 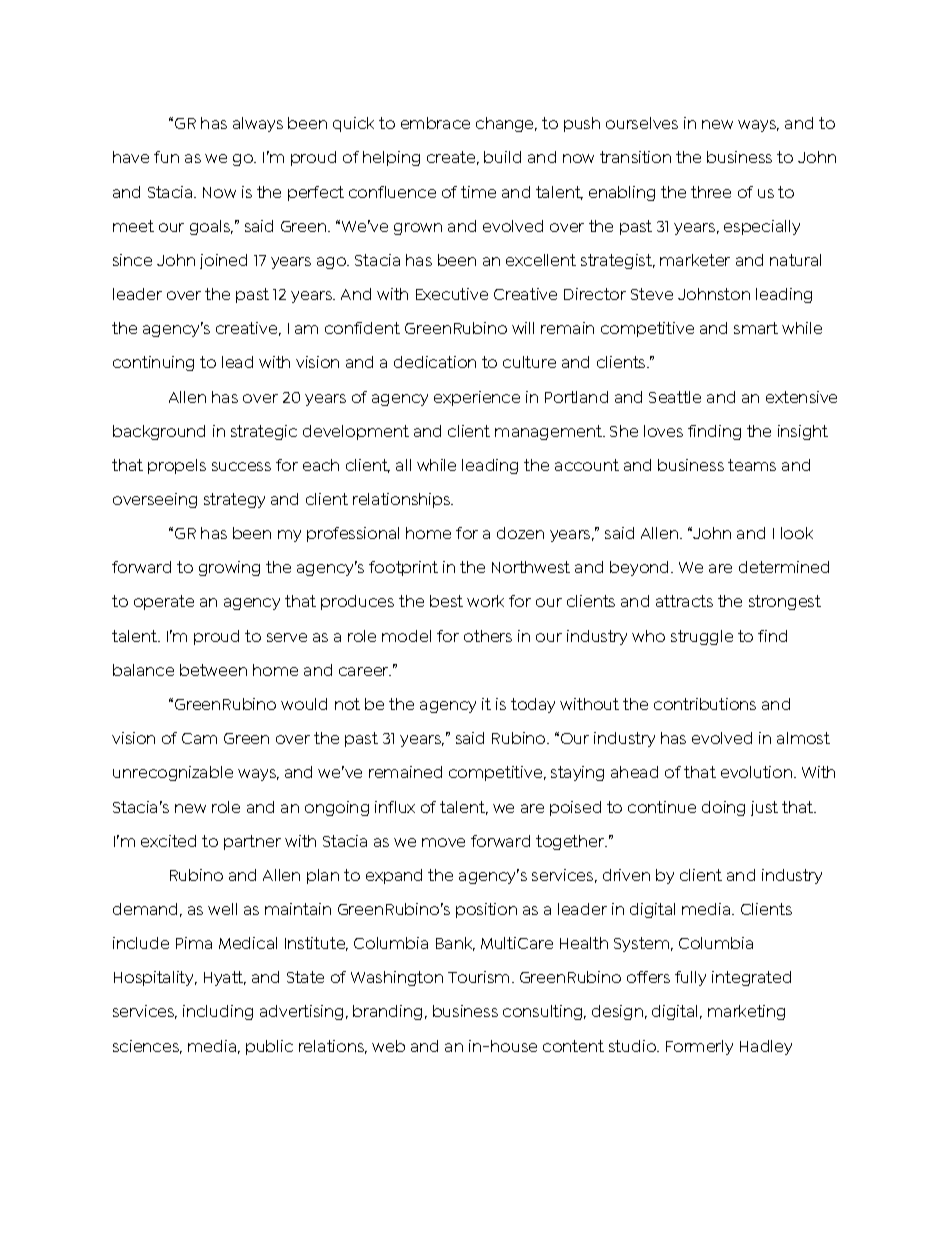 I want to click on teams, so click(x=752, y=465).
